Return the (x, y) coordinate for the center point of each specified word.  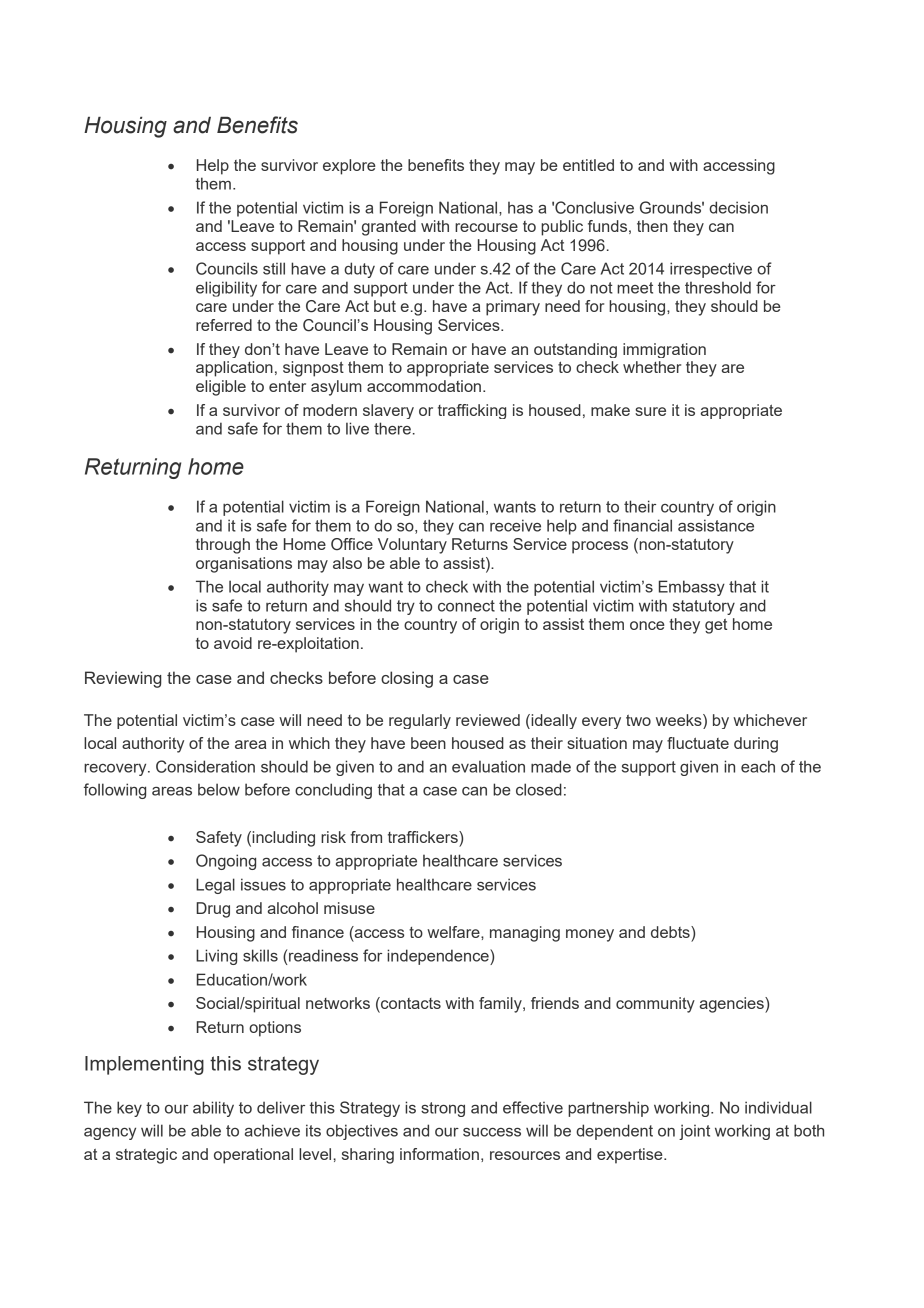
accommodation (424, 386)
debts (671, 932)
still (274, 268)
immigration (664, 350)
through (223, 546)
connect (466, 606)
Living (216, 957)
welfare (454, 932)
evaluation (488, 766)
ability (213, 1109)
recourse (486, 227)
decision (738, 207)
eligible (221, 388)
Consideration (205, 766)
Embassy (692, 588)
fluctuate (698, 743)
